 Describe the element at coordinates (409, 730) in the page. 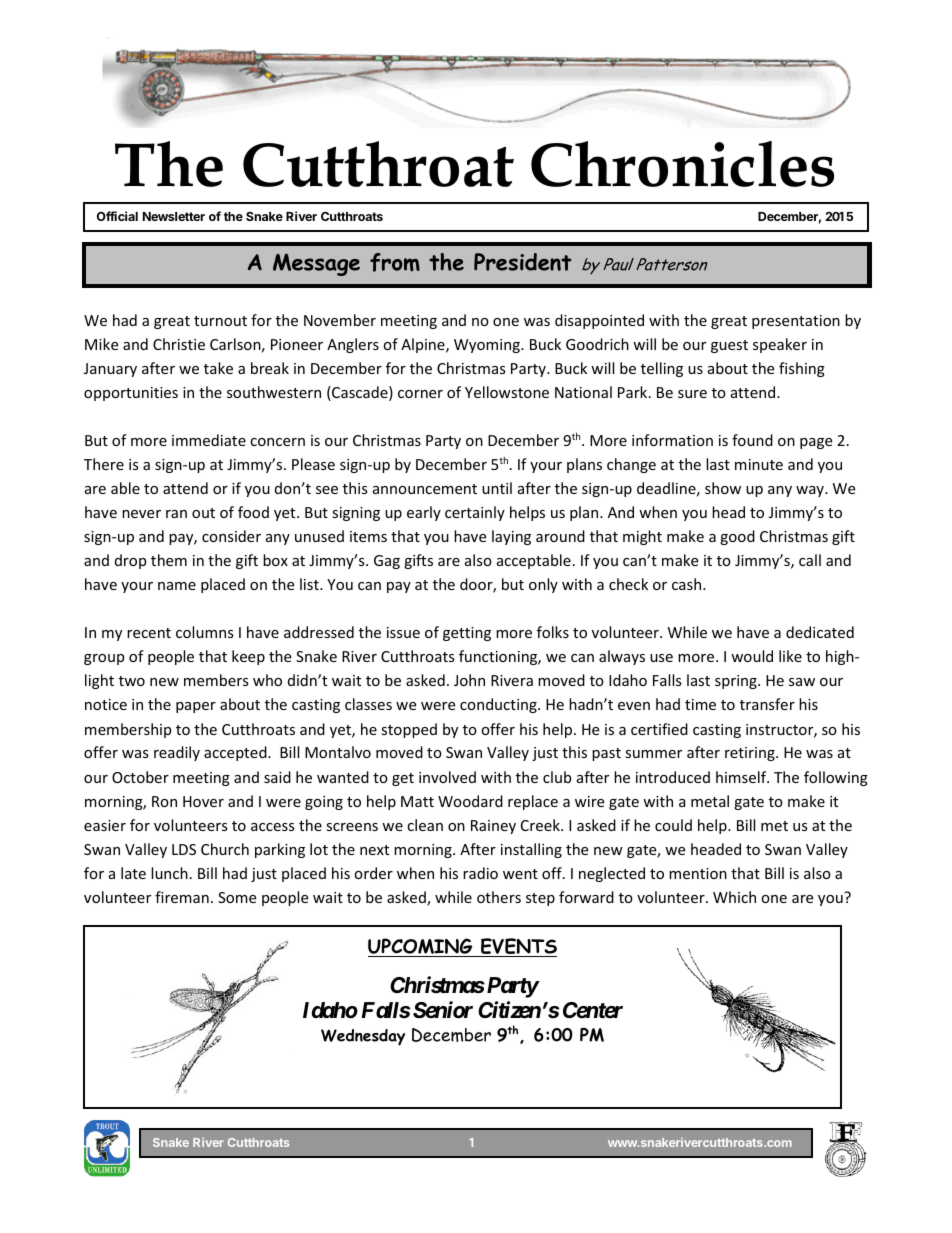

I see `stopped` at that location.
